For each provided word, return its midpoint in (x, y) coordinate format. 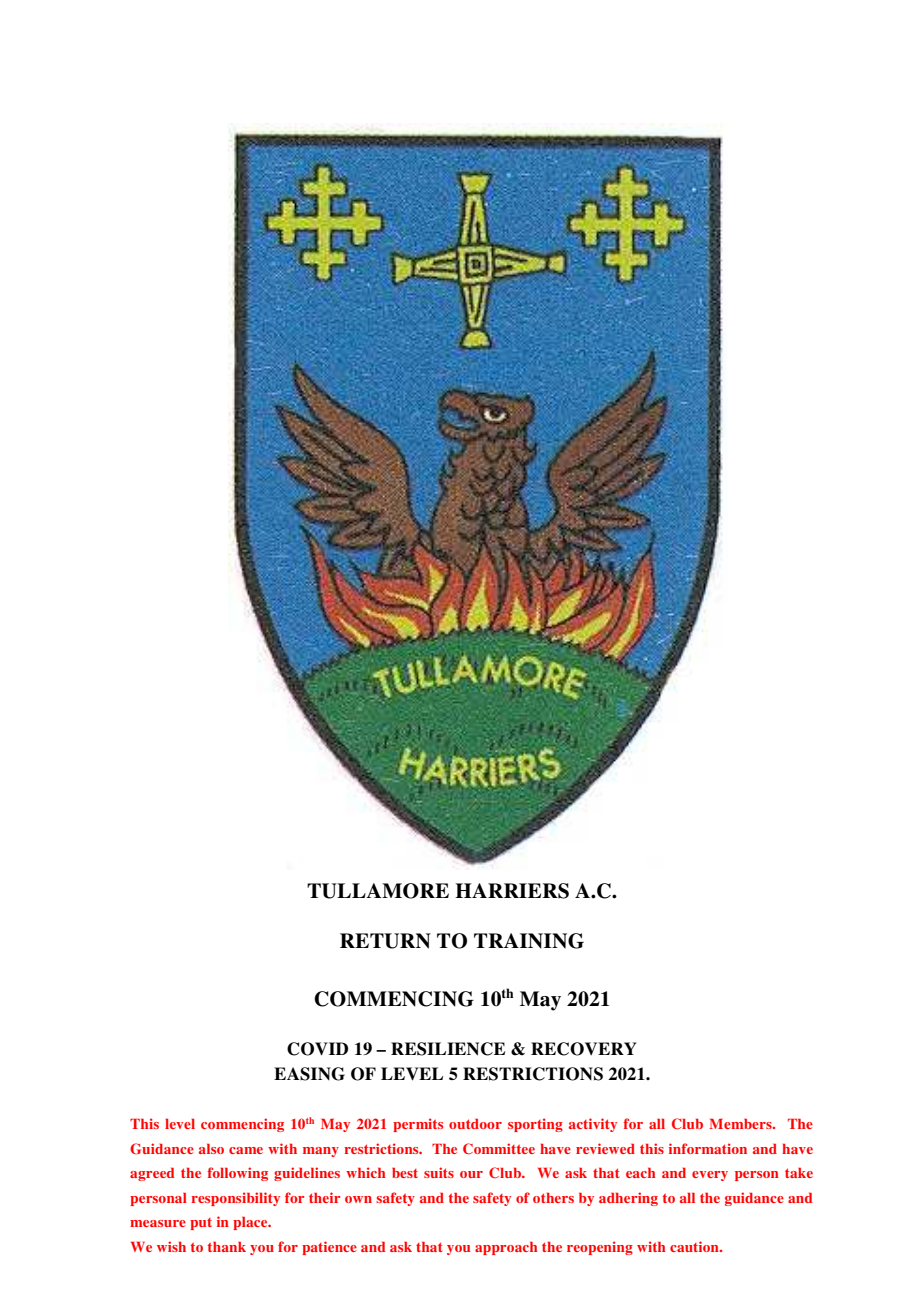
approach (506, 1248)
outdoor (475, 1124)
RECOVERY (584, 1049)
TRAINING (529, 941)
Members (741, 1124)
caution (695, 1246)
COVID (317, 1049)
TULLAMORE (378, 891)
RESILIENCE (448, 1049)
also (211, 1149)
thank (227, 1247)
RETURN (385, 941)
